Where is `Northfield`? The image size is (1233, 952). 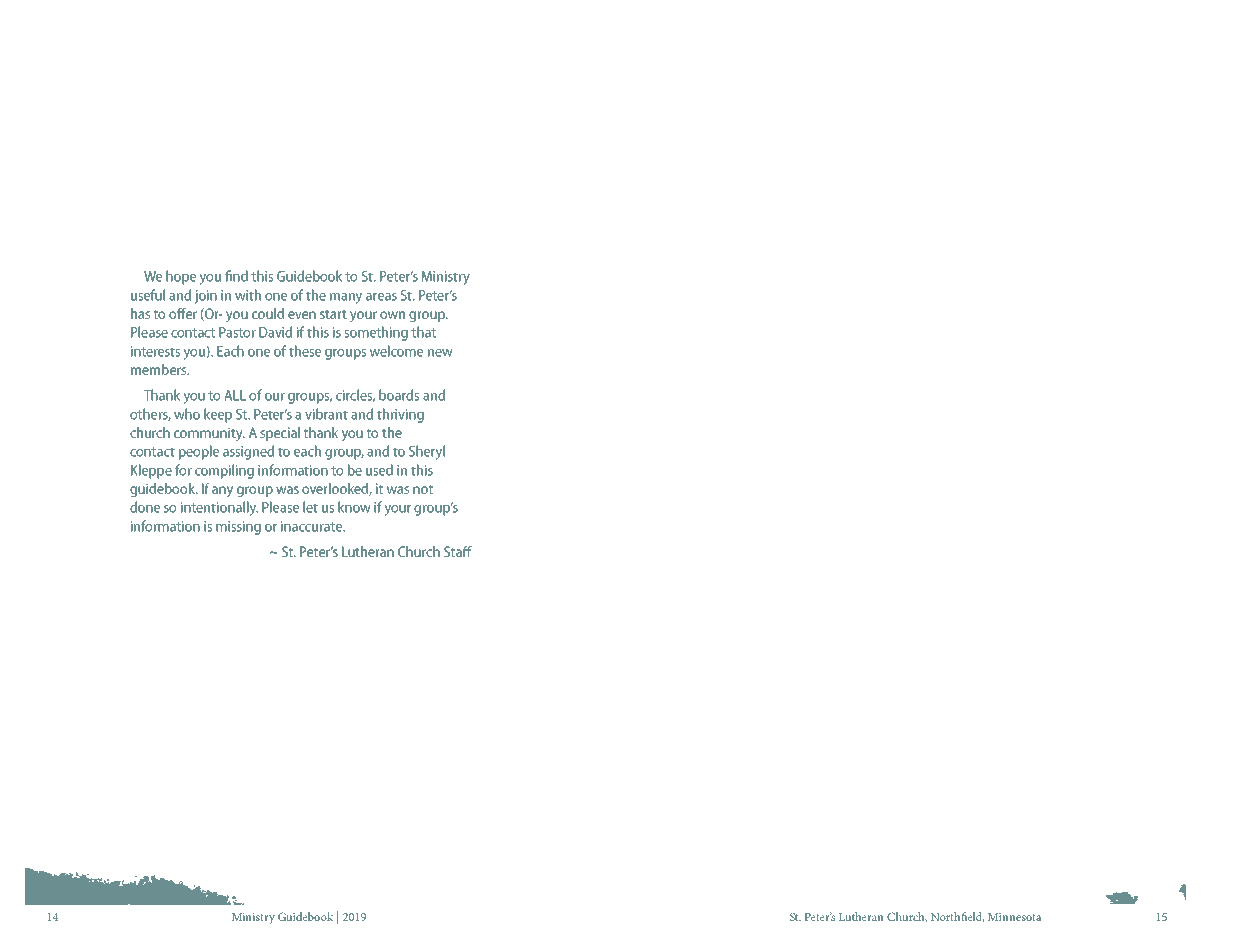
Northfield is located at coordinates (957, 917).
